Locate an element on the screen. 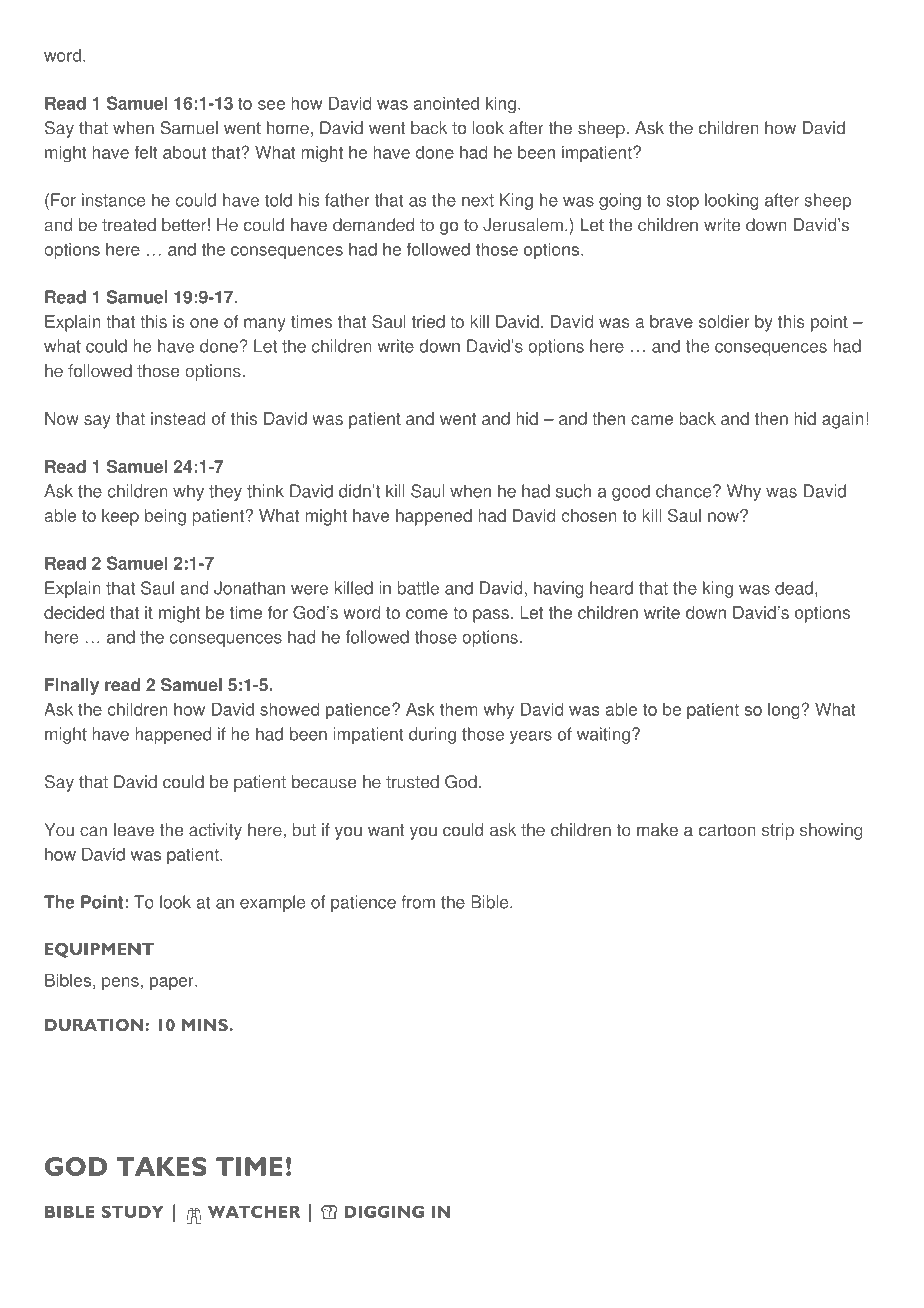 The height and width of the screenshot is (1308, 924). from is located at coordinates (418, 902).
